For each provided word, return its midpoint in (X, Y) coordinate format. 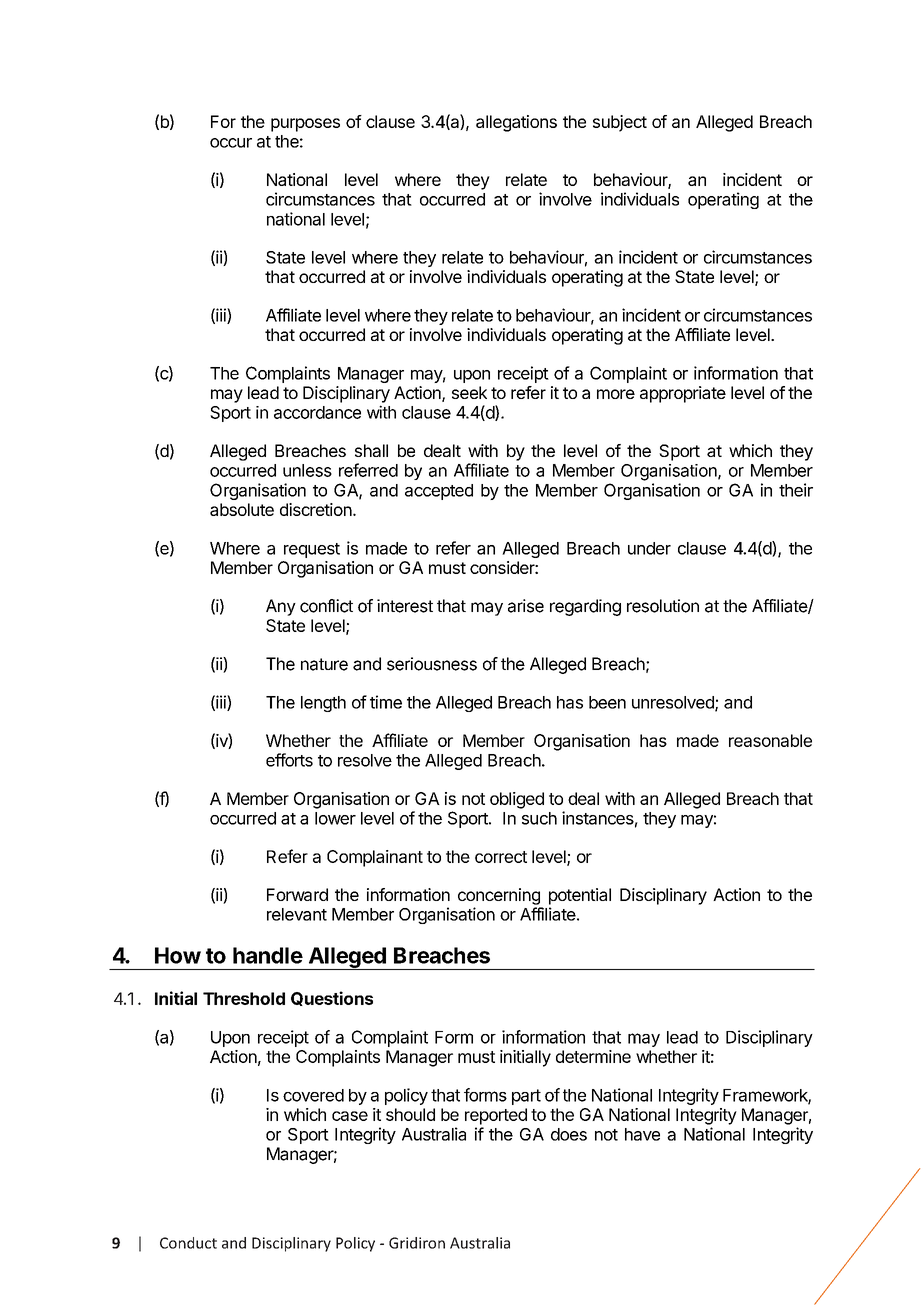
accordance (317, 412)
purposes (305, 125)
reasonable (770, 740)
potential (580, 896)
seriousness (432, 664)
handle (268, 955)
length (323, 704)
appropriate (683, 394)
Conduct (188, 1243)
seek (469, 392)
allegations (516, 123)
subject (620, 123)
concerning (499, 896)
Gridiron (417, 1243)
